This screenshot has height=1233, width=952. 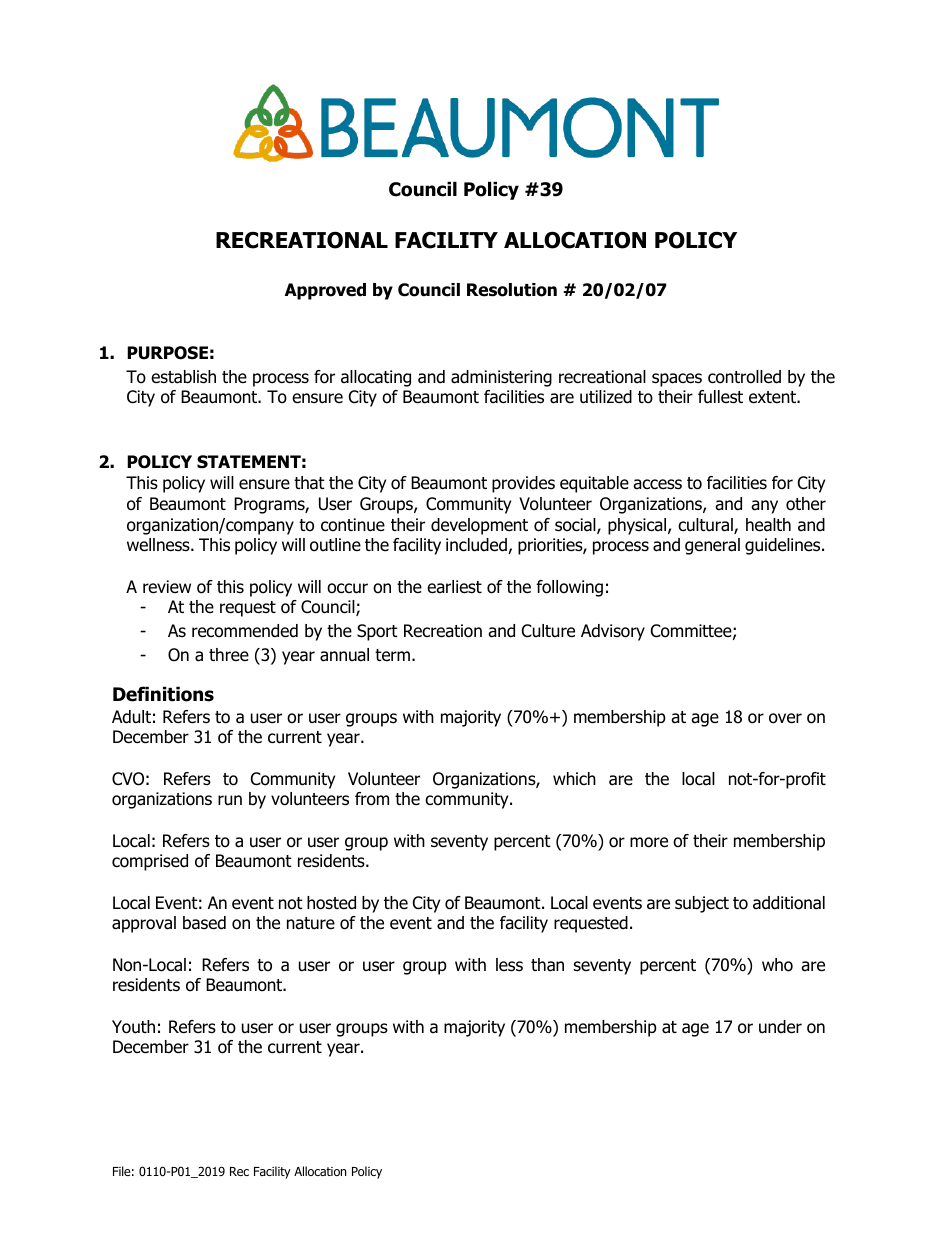 I want to click on Youth, so click(x=133, y=1027).
